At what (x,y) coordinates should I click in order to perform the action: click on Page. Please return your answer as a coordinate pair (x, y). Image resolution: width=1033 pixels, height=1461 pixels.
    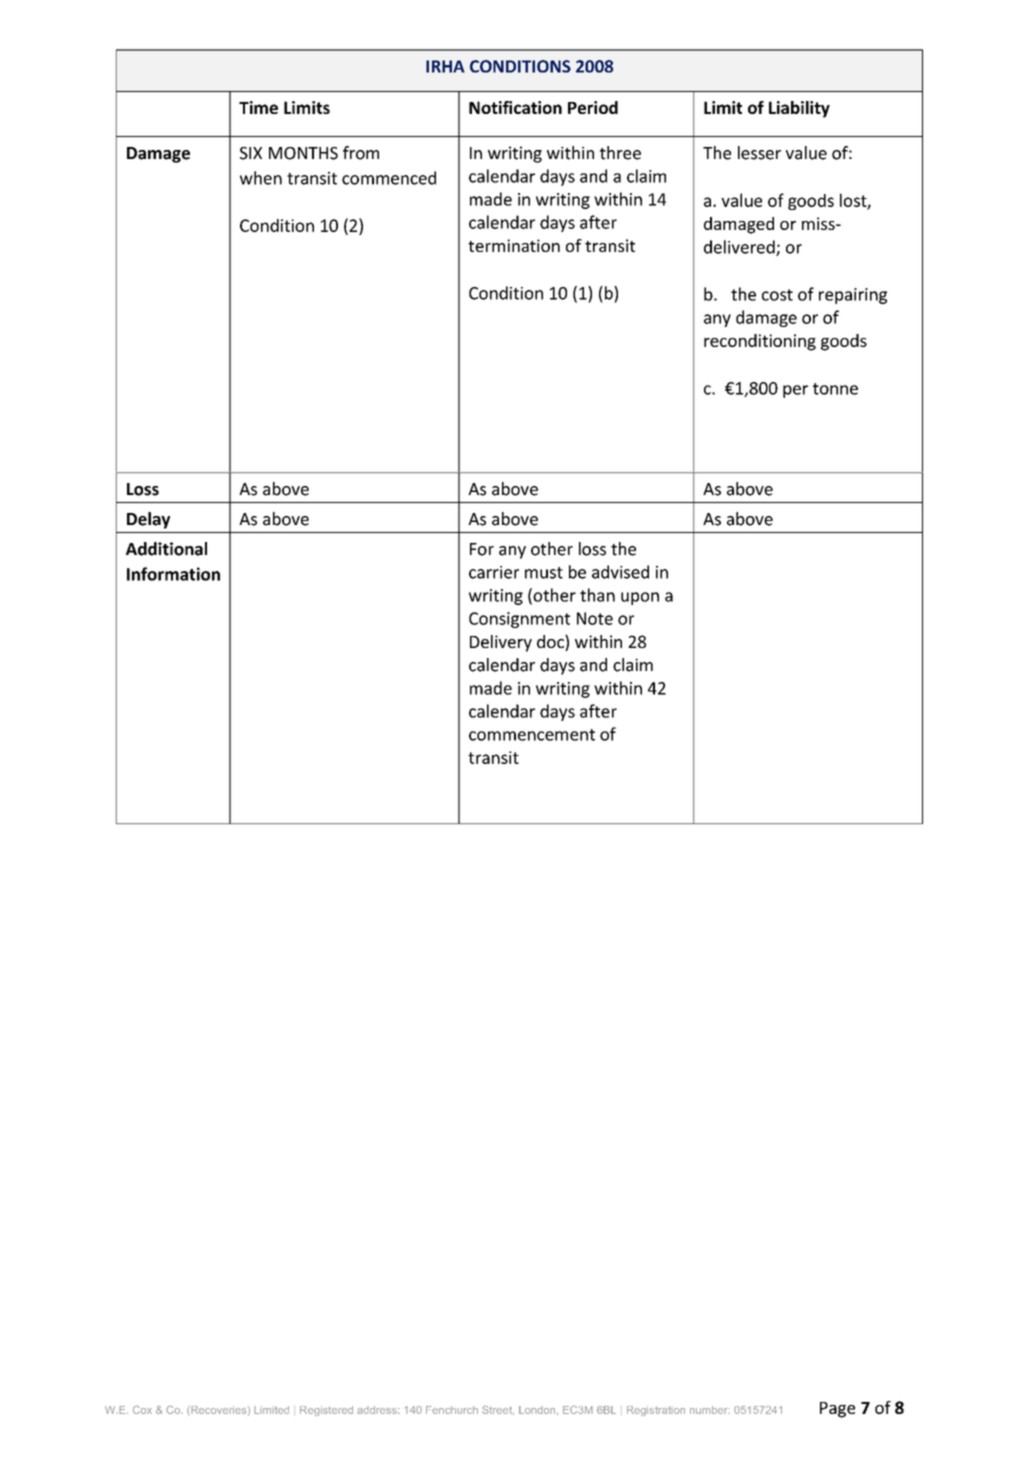
    Looking at the image, I should click on (837, 1410).
